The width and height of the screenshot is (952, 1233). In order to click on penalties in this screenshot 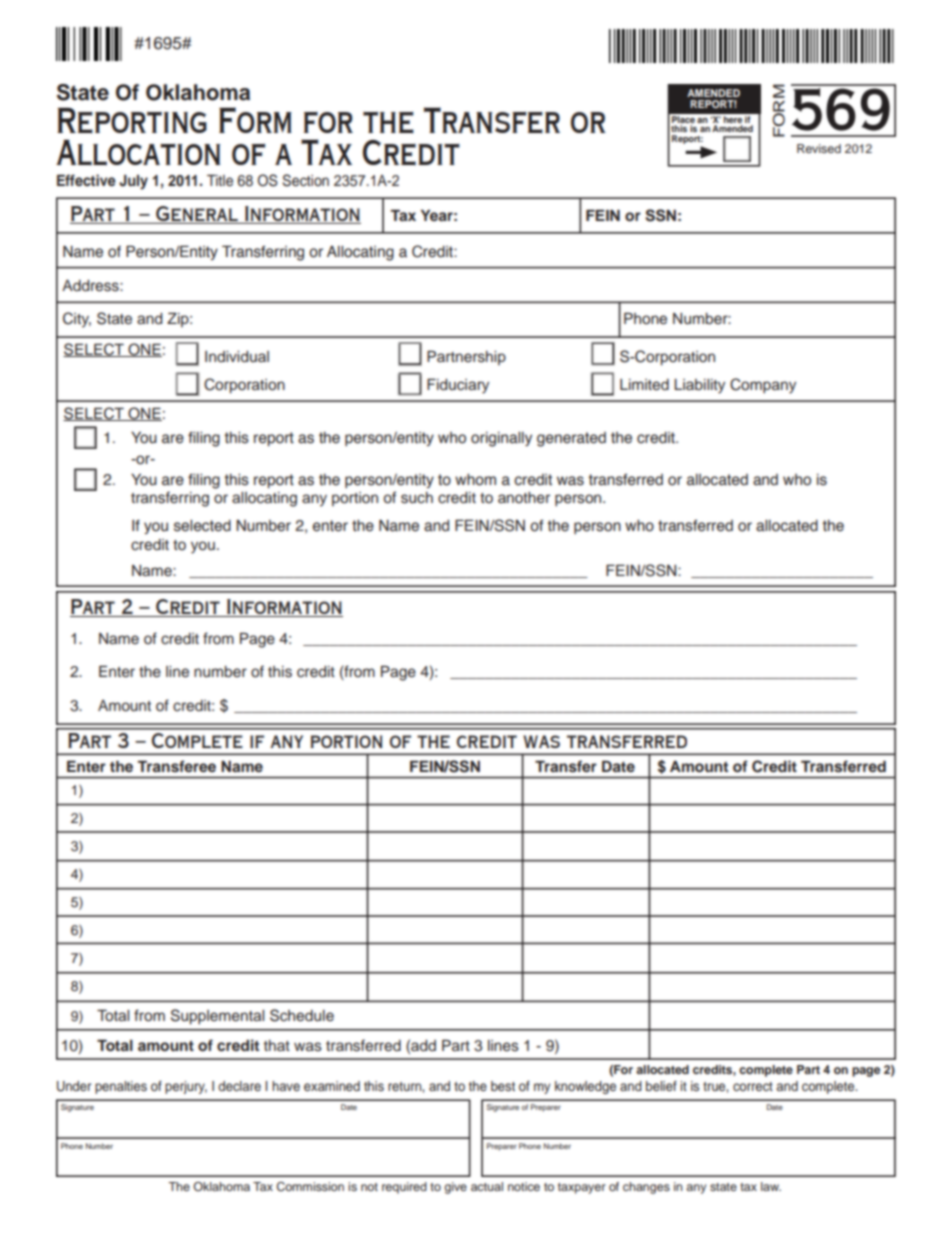, I will do `click(121, 1087)`.
